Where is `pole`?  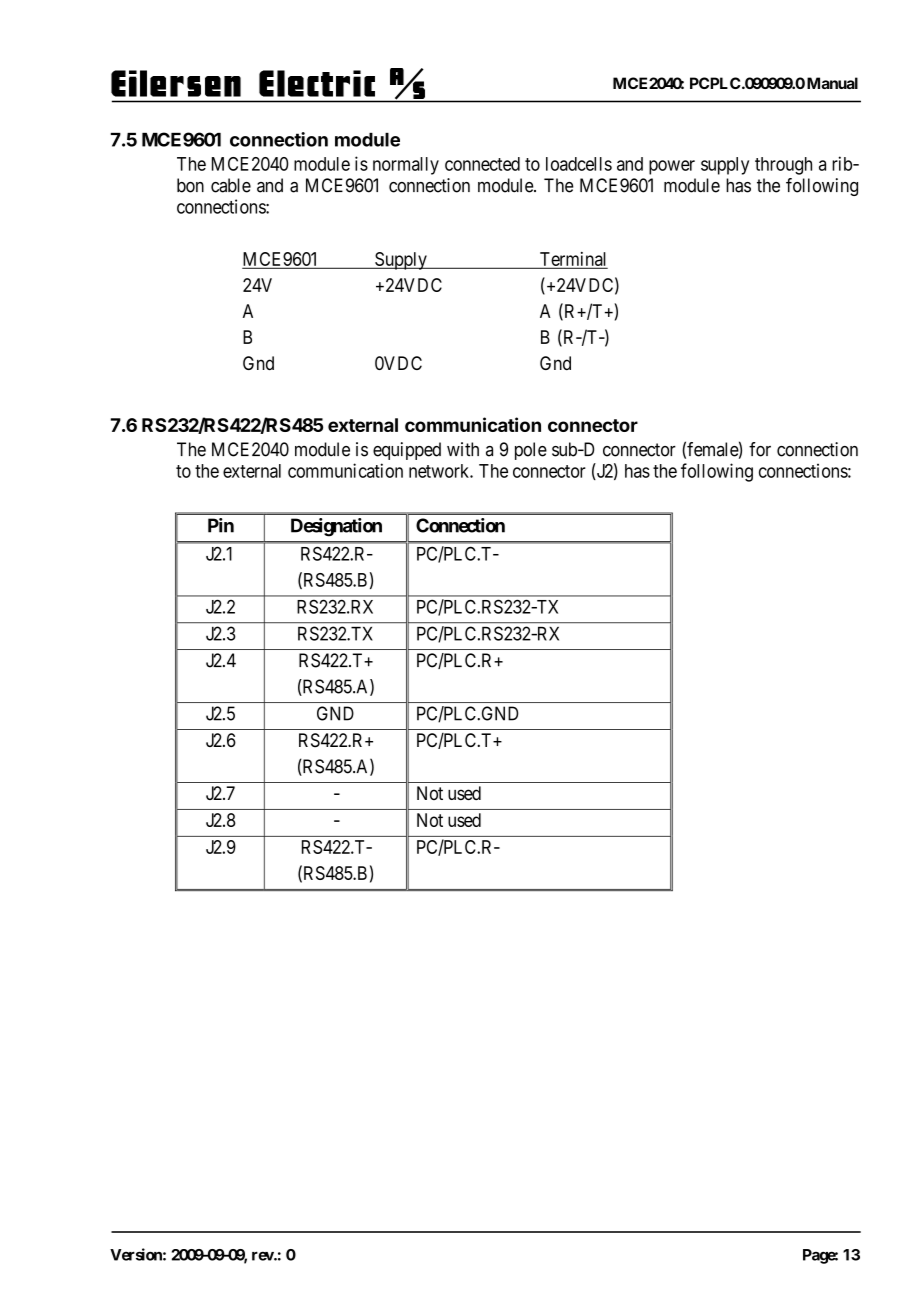
pole is located at coordinates (531, 451).
